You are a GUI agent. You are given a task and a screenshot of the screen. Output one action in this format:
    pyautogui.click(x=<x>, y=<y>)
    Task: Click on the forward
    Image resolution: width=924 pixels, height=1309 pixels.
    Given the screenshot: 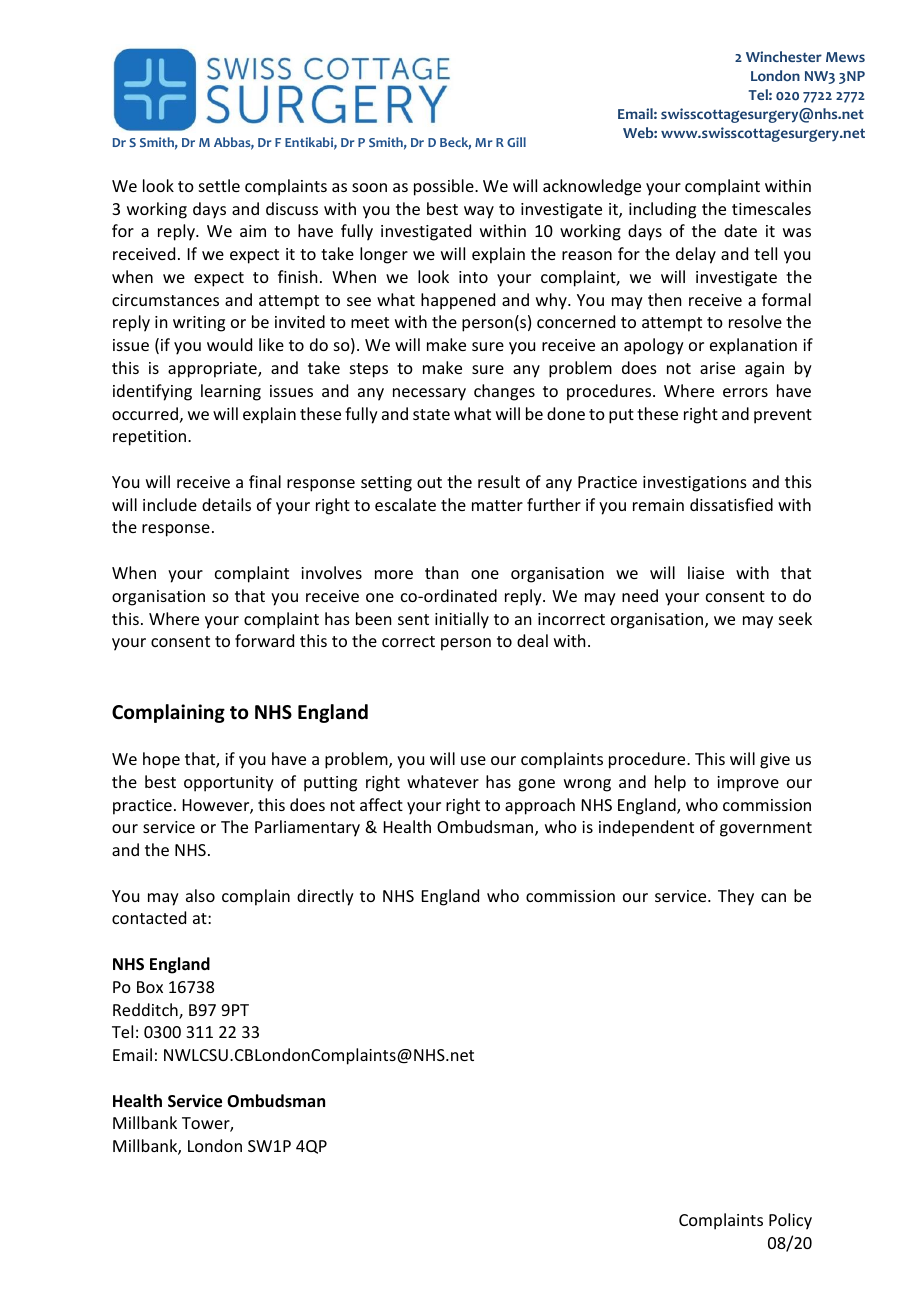 What is the action you would take?
    pyautogui.click(x=264, y=640)
